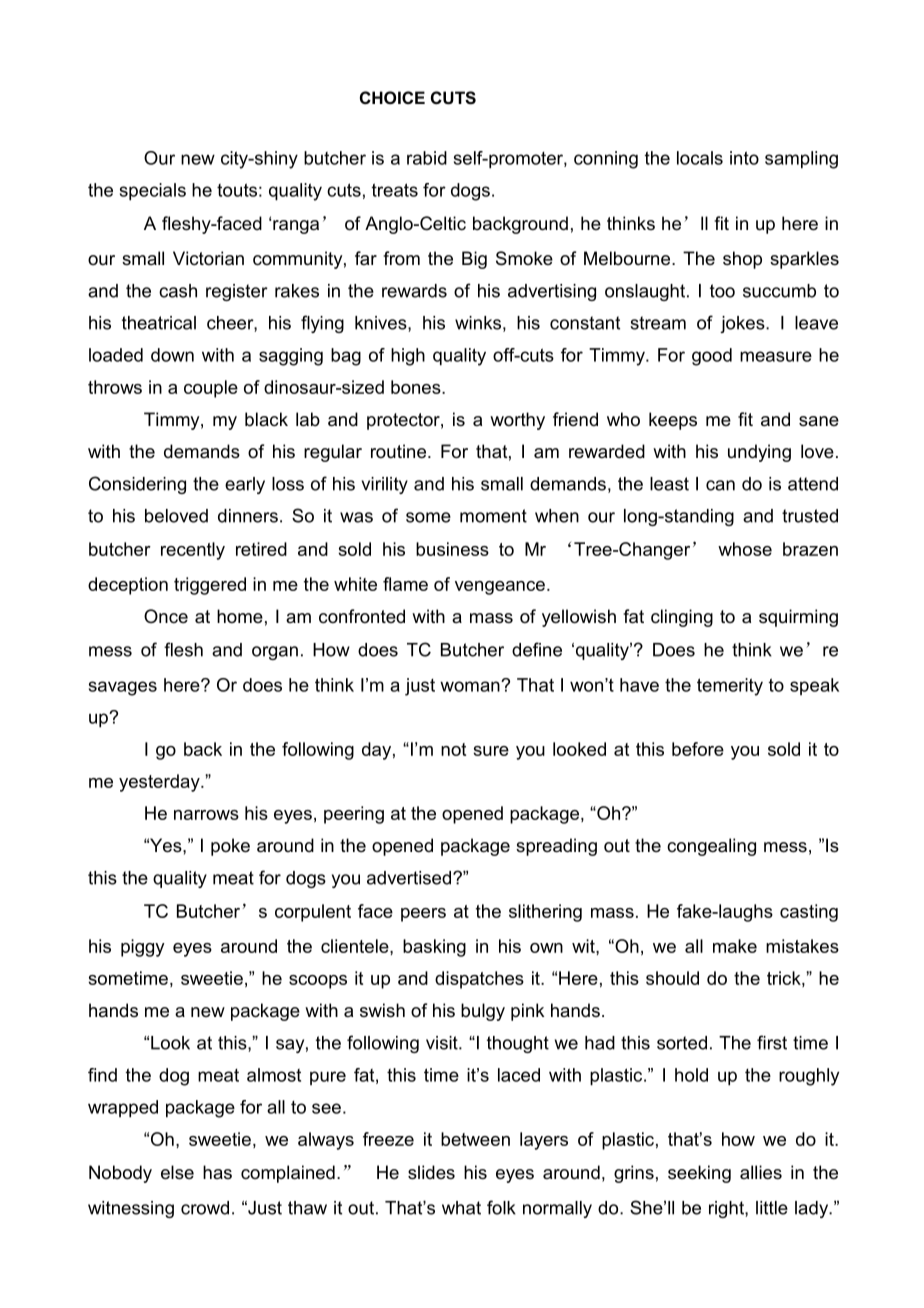 This screenshot has height=1308, width=924. What do you see at coordinates (137, 485) in the screenshot?
I see `Considering` at bounding box center [137, 485].
